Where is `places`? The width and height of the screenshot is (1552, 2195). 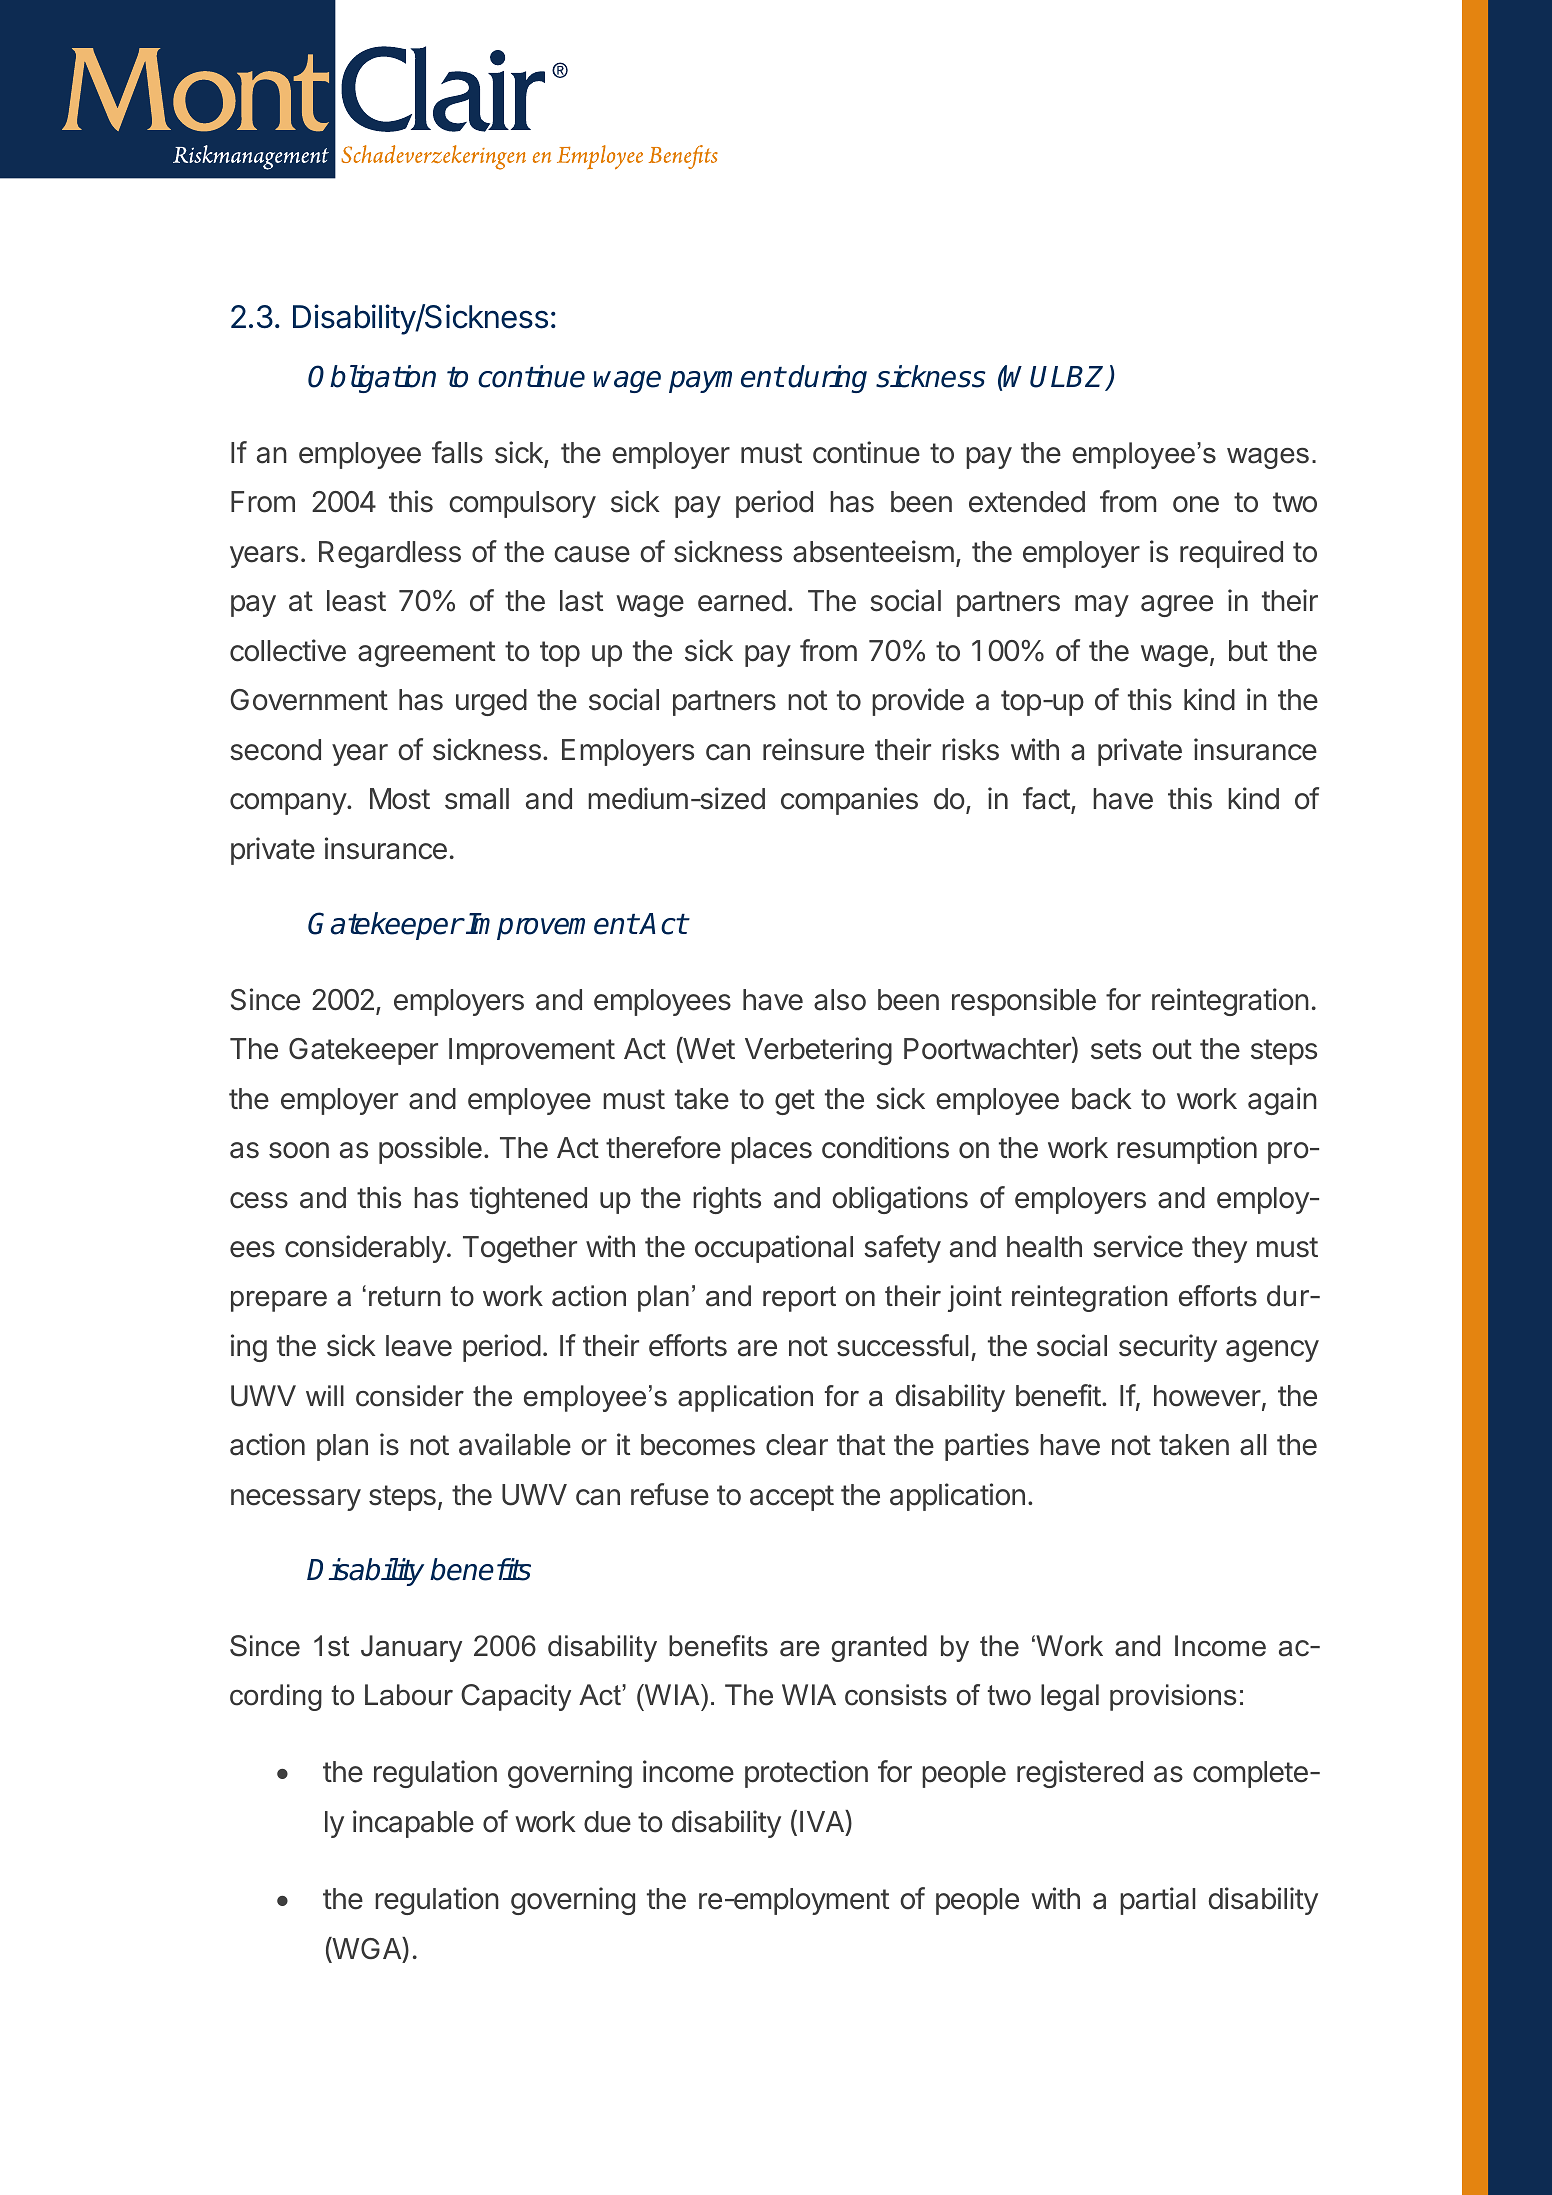 places is located at coordinates (771, 1150).
